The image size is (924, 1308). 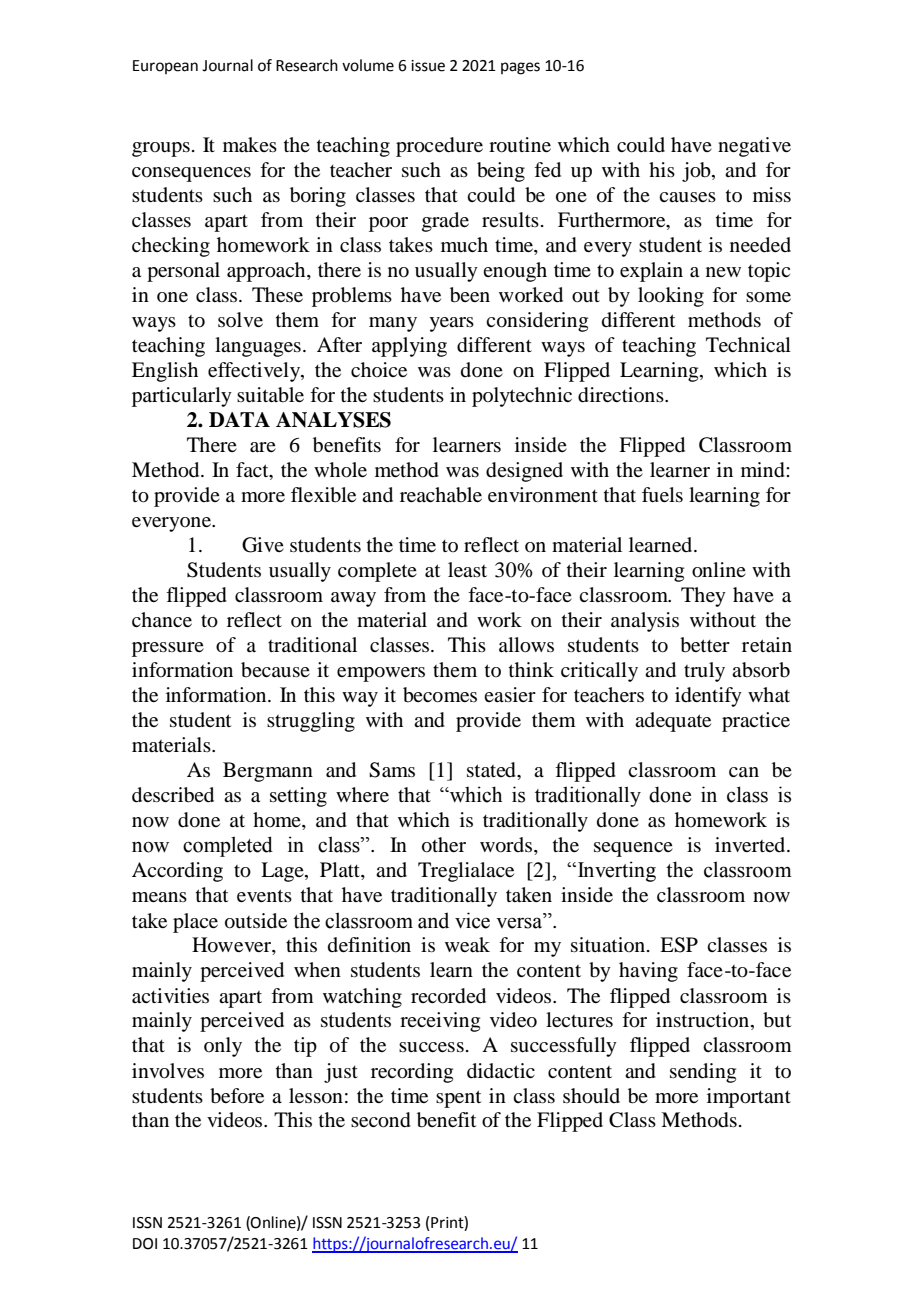 I want to click on negative, so click(x=754, y=147).
